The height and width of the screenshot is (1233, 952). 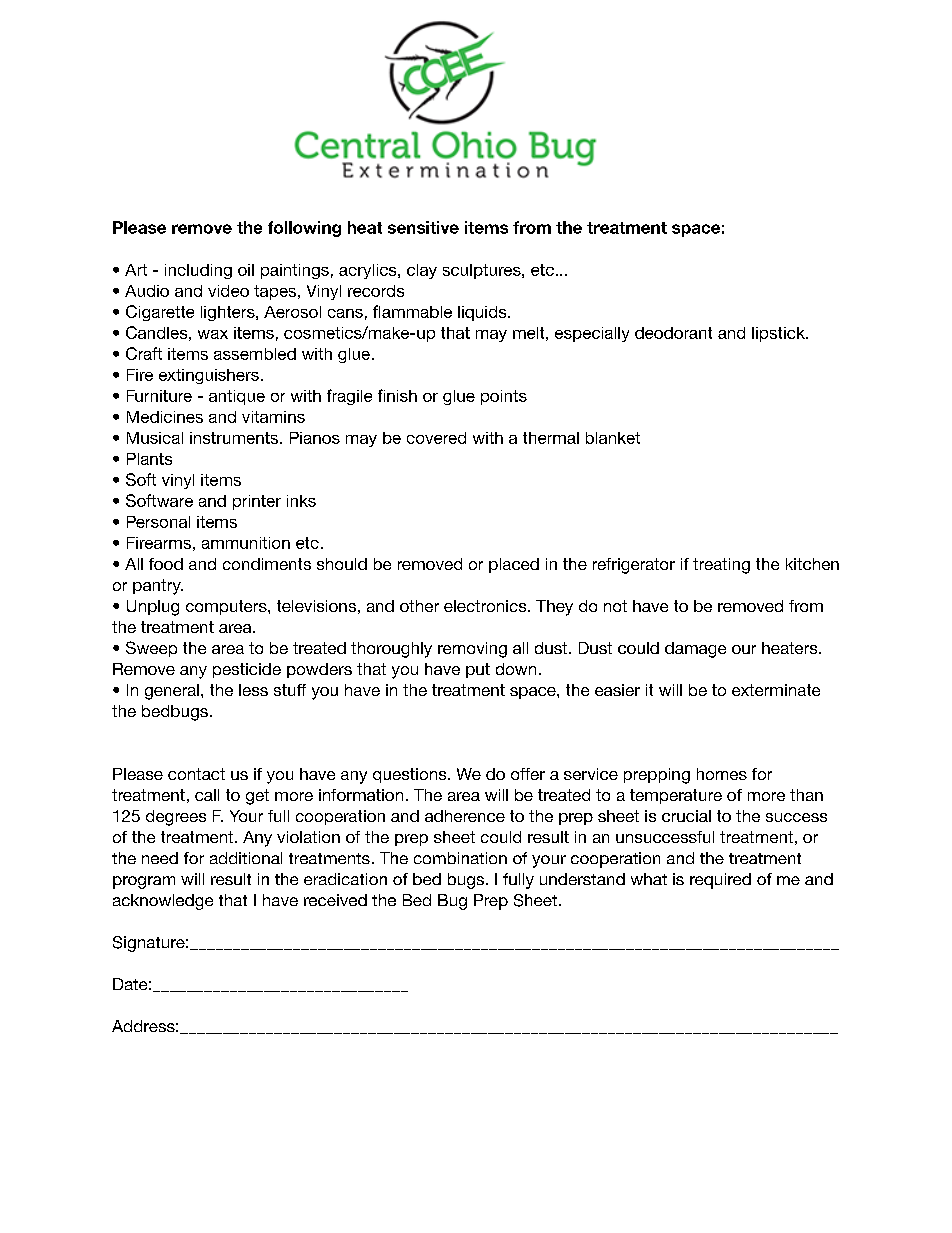 I want to click on sculptures, so click(x=483, y=271).
